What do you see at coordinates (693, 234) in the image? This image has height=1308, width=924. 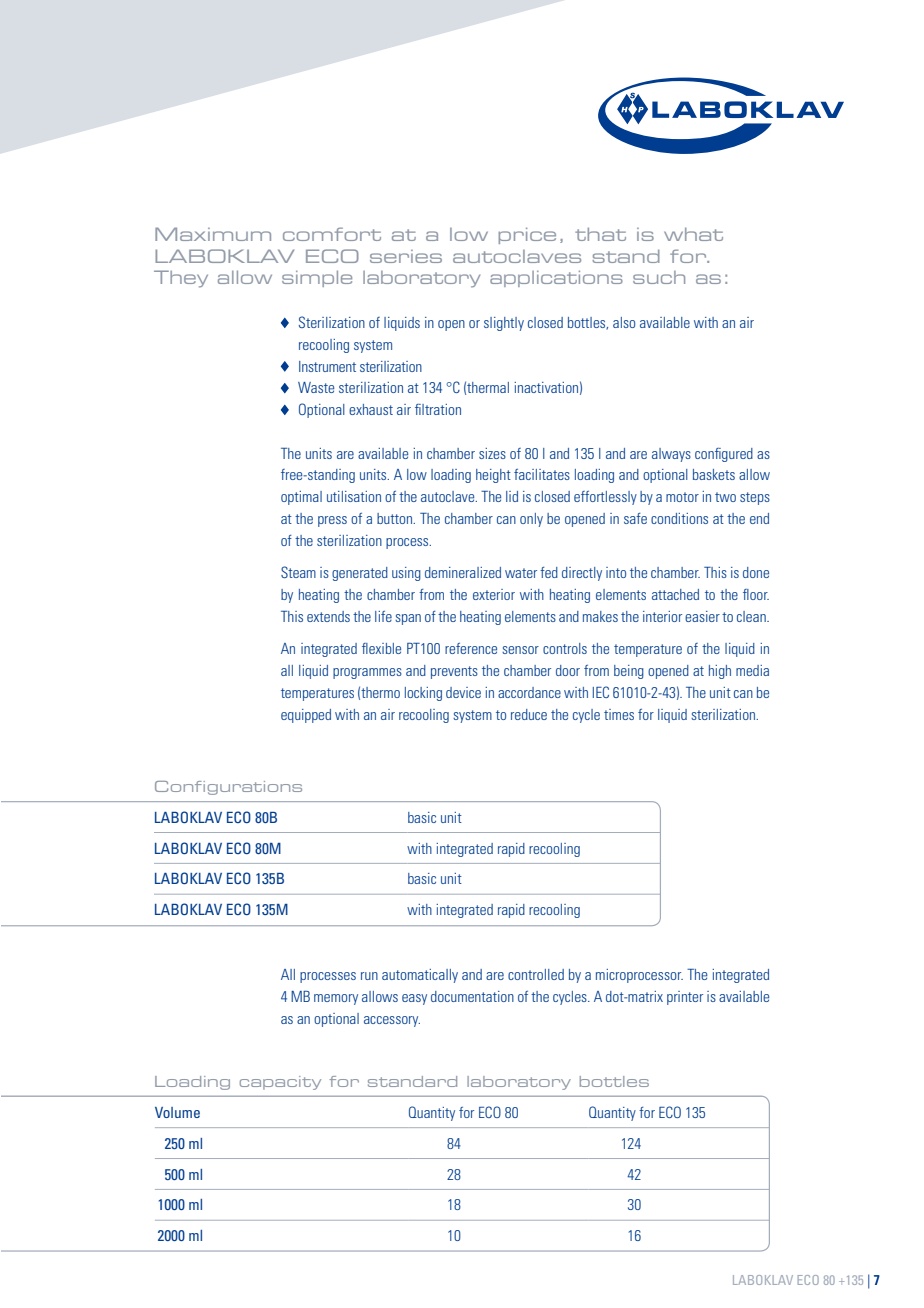 I see `what` at bounding box center [693, 234].
